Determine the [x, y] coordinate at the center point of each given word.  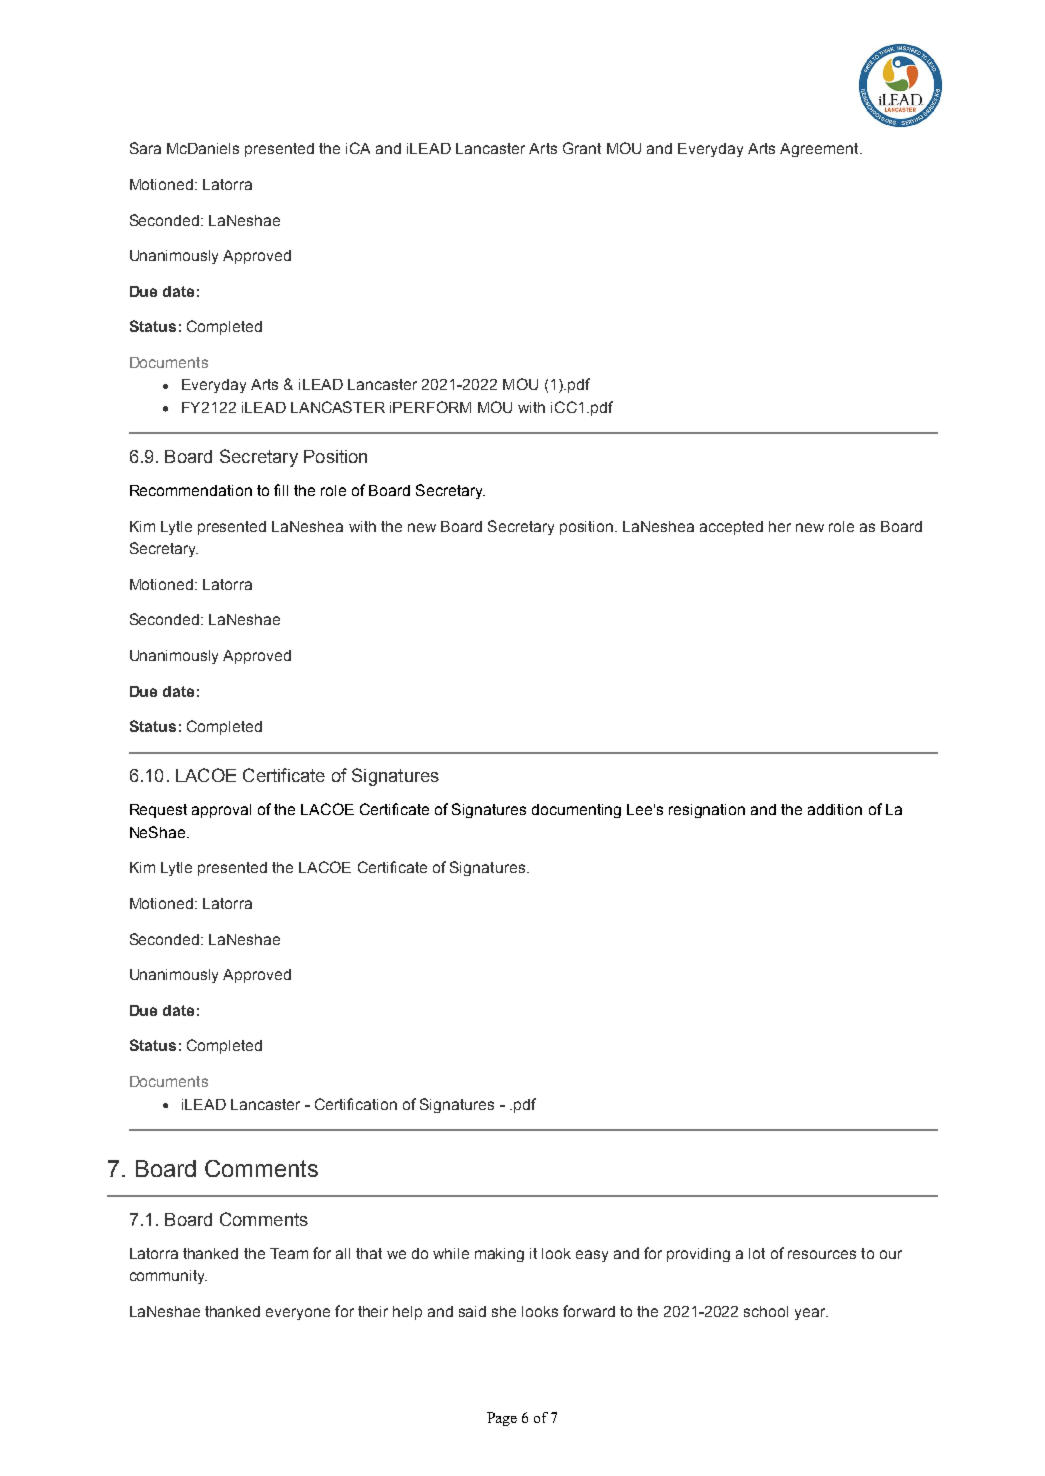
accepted [731, 528]
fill [281, 490]
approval [221, 811]
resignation [707, 811]
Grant [582, 148]
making [499, 1255]
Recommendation [191, 490]
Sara [145, 148]
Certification [356, 1104]
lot [757, 1253]
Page [502, 1419]
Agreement [820, 150]
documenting [576, 811]
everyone [298, 1314]
